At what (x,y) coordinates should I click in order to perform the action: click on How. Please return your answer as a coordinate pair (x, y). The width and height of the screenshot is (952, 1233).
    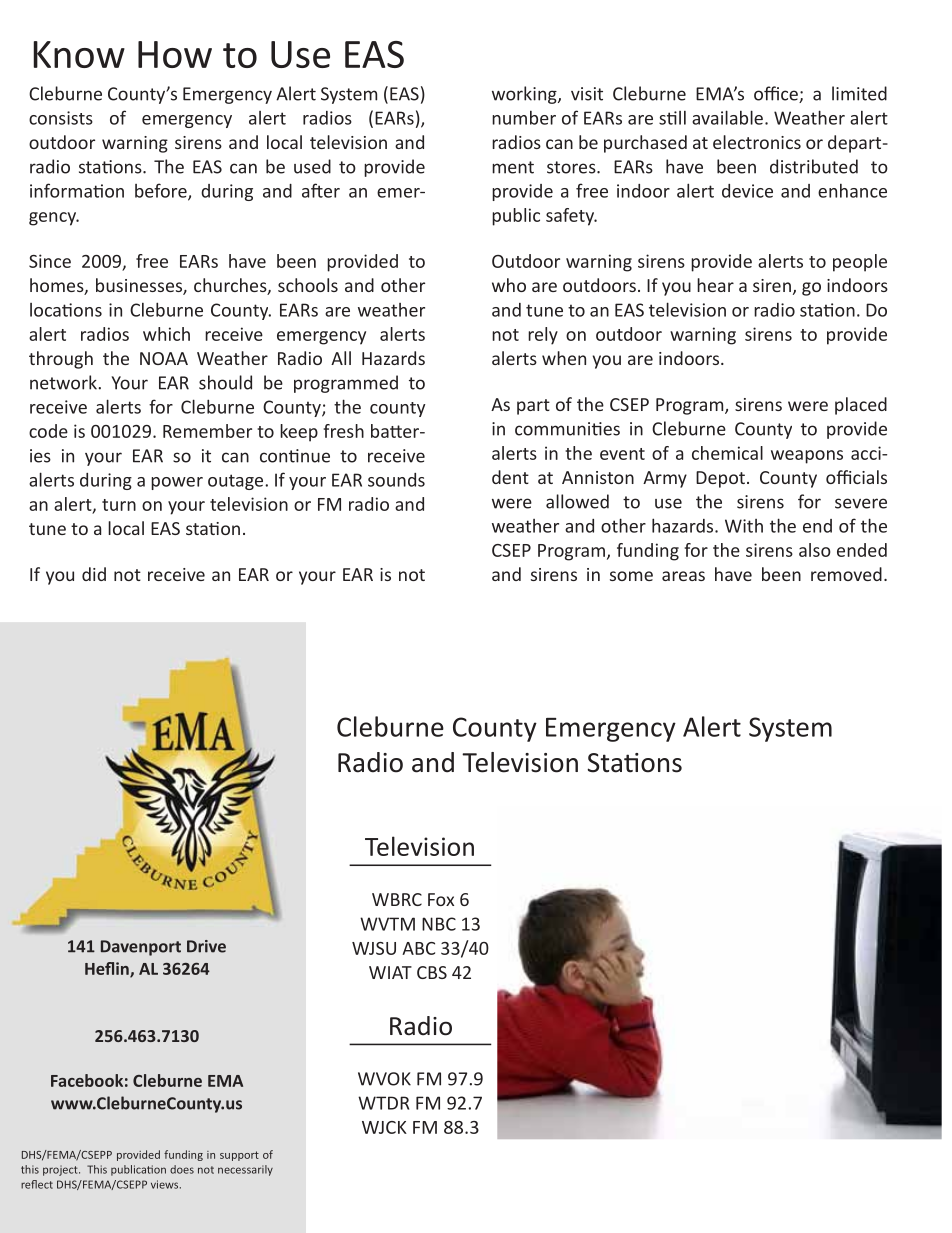
    Looking at the image, I should click on (175, 54).
